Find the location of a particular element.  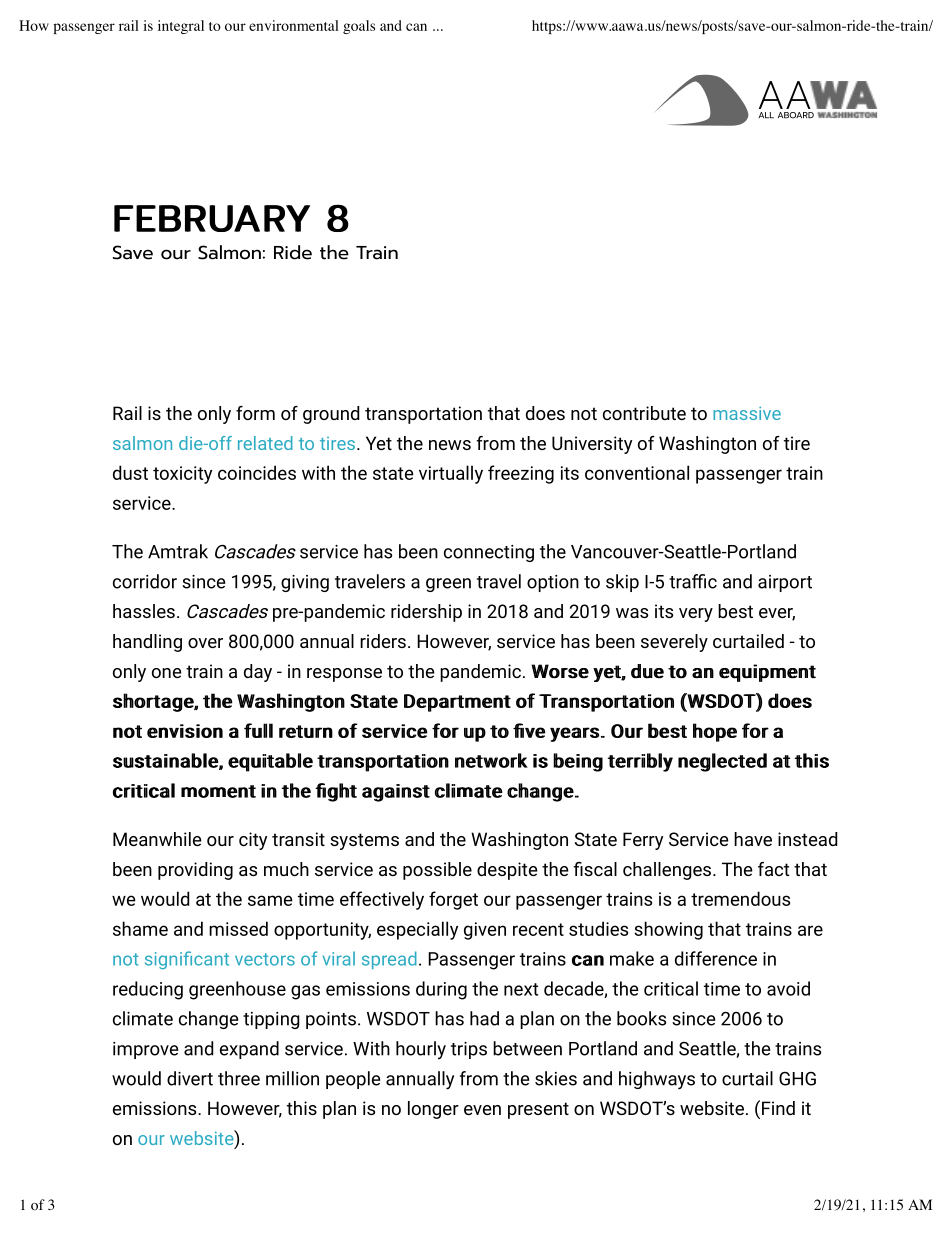

integral is located at coordinates (181, 27).
